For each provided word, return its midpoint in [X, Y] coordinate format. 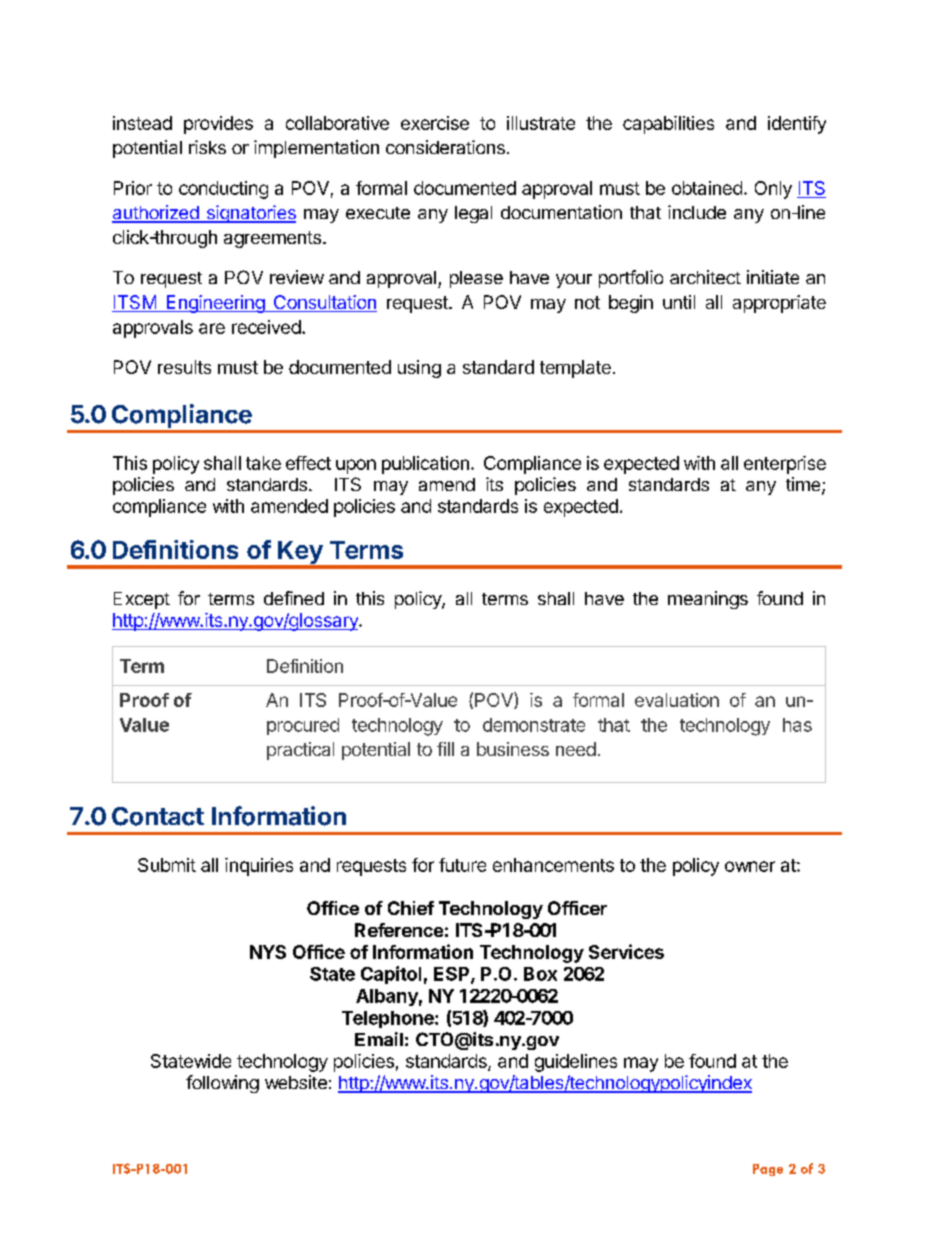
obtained [707, 188]
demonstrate [534, 725]
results [184, 367]
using [419, 369]
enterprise [785, 465]
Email [379, 1039]
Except [142, 600]
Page [768, 1170]
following [222, 1084]
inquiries [259, 867]
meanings [708, 600]
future [462, 865]
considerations [445, 147]
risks [207, 147]
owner [750, 866]
